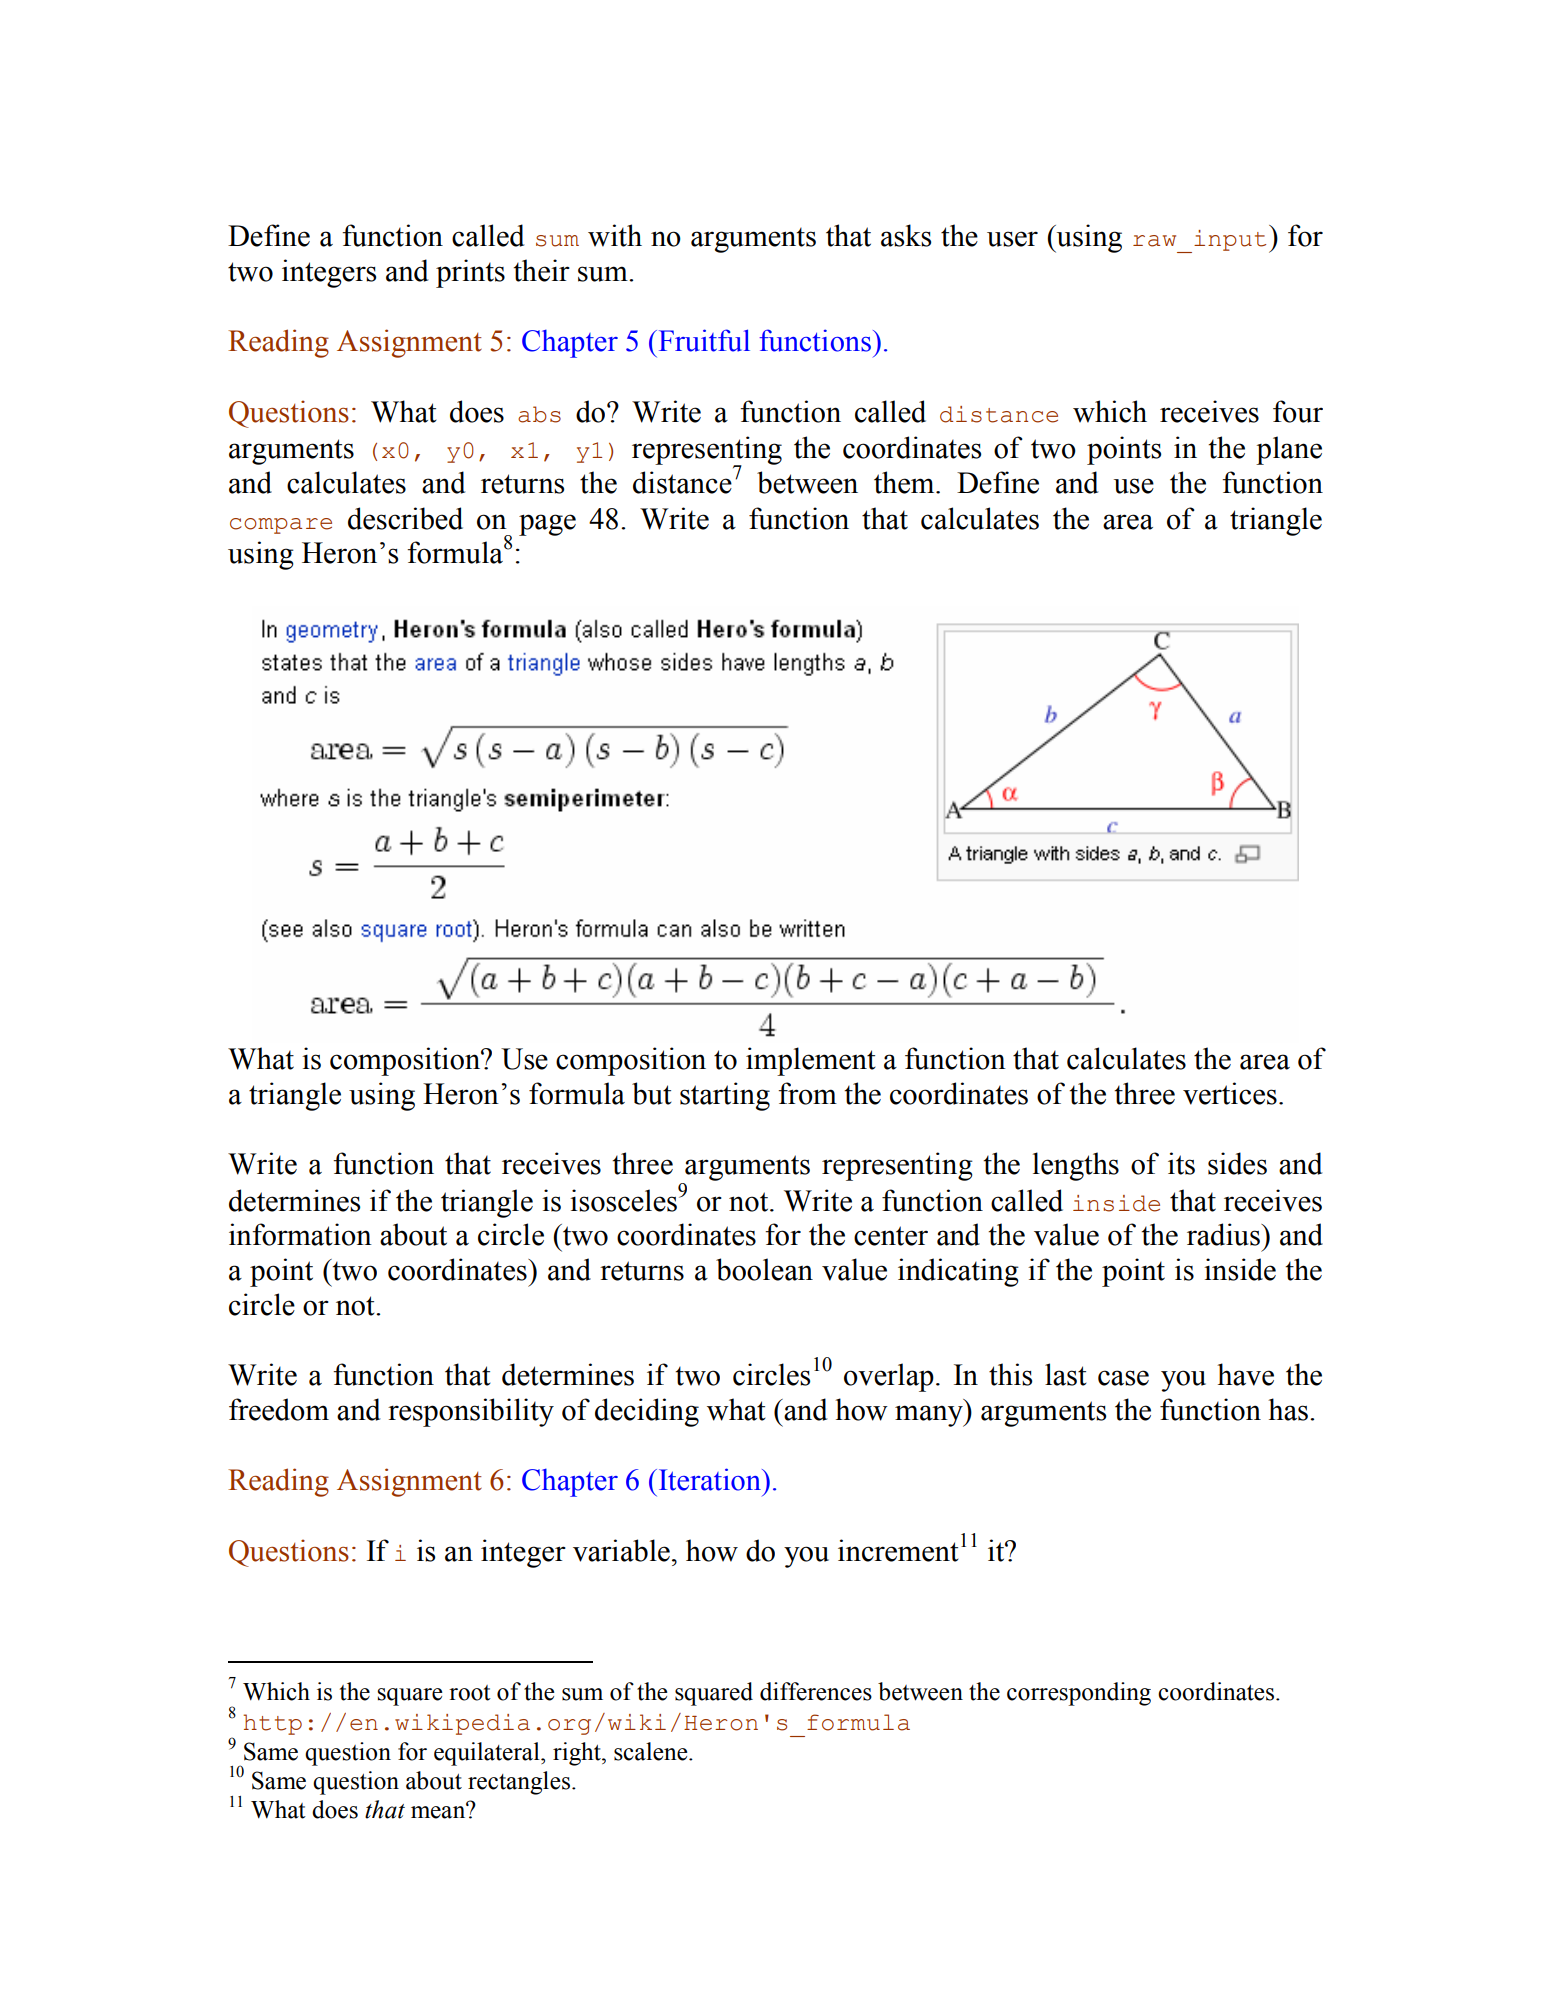 The height and width of the document is (2007, 1551). I want to click on vertices, so click(1230, 1093).
